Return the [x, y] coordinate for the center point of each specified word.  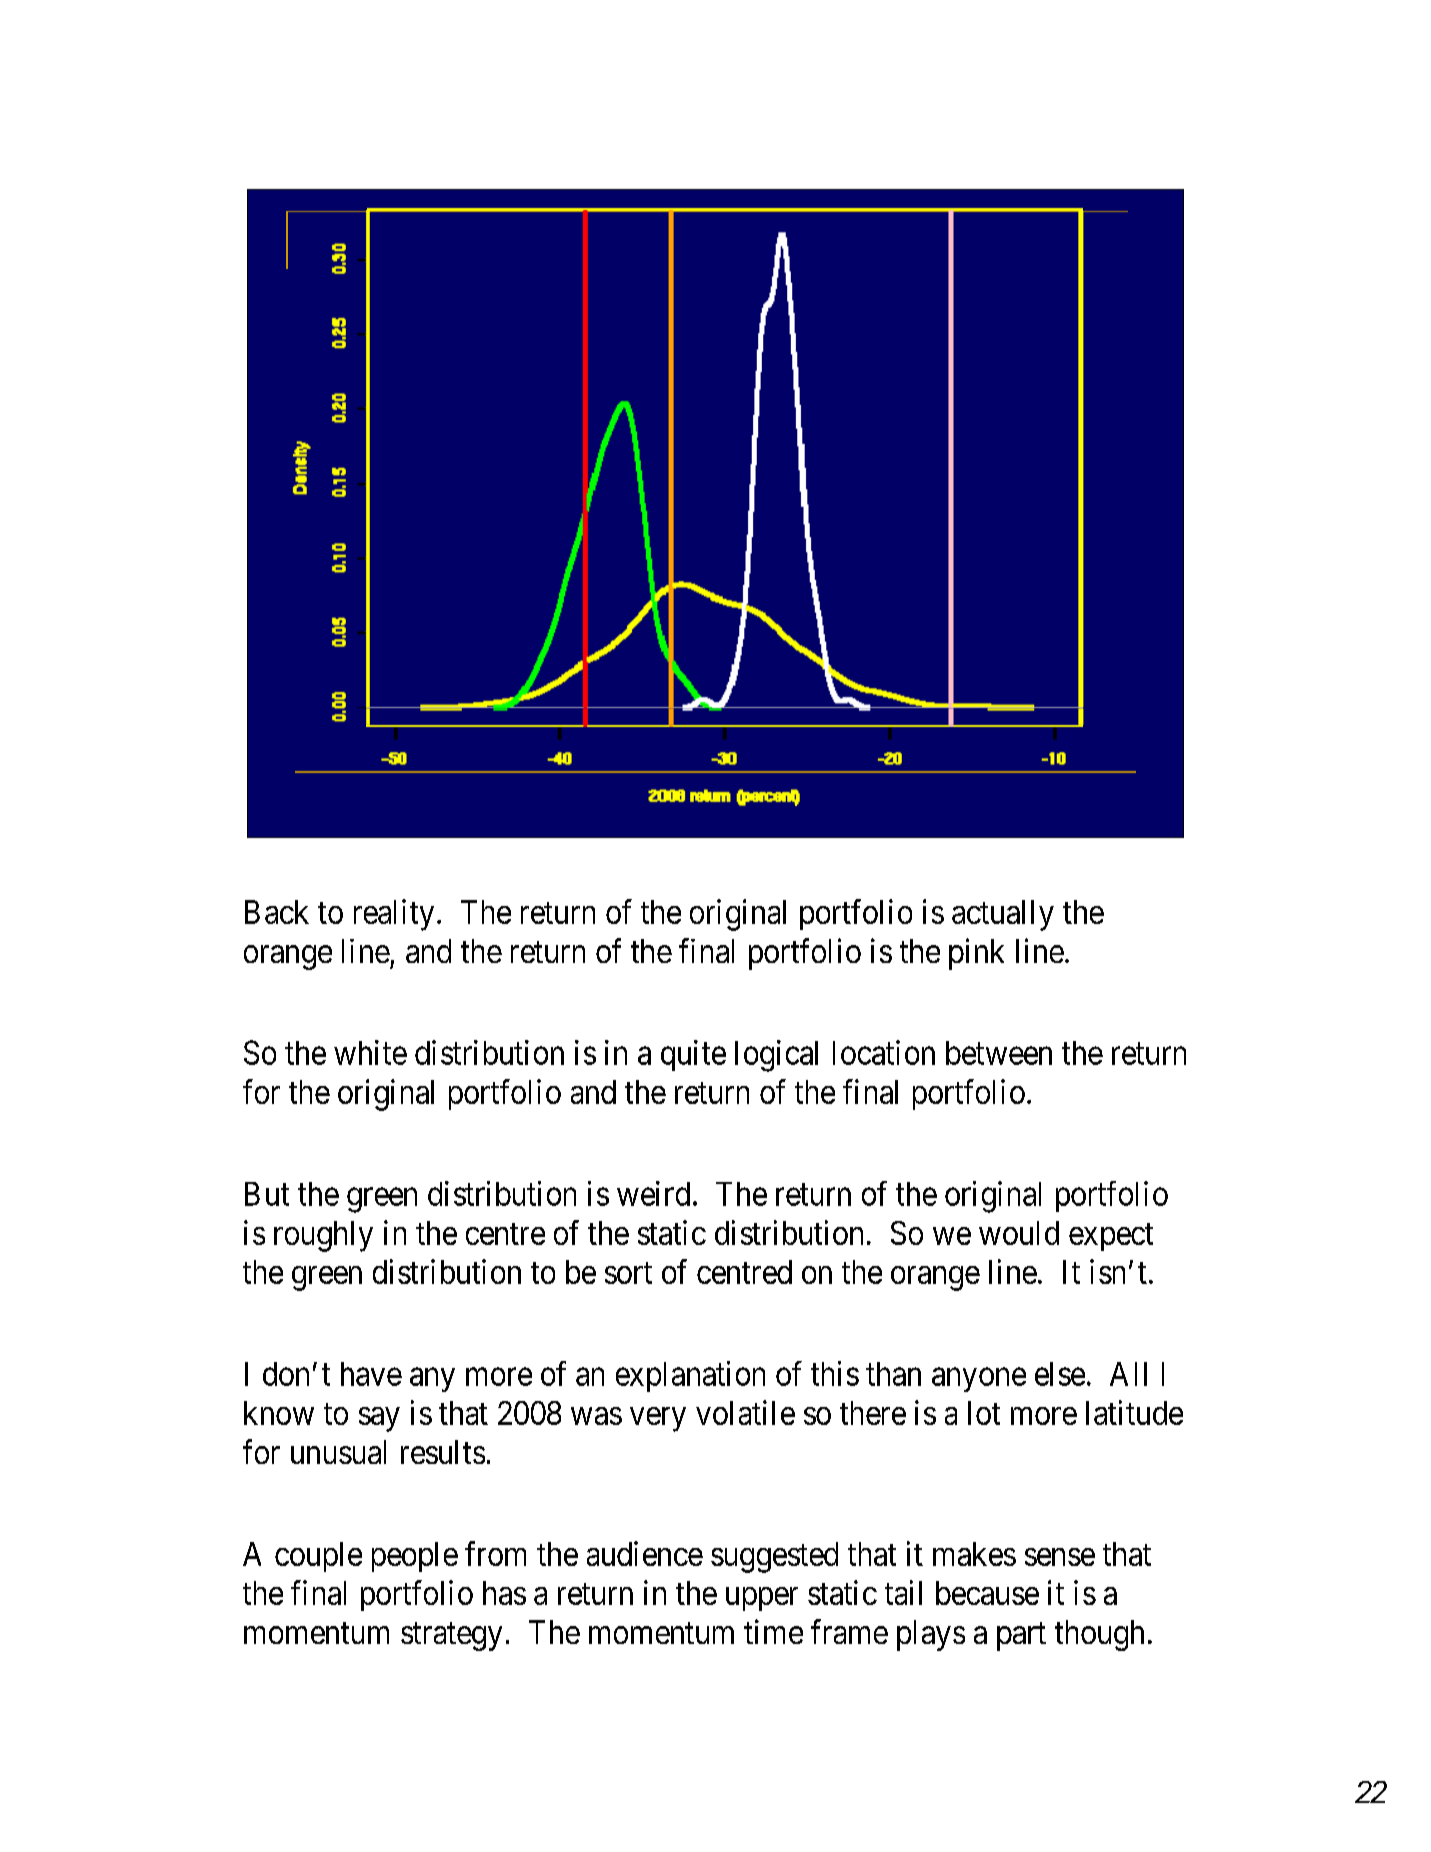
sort [628, 1273]
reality [394, 915]
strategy [451, 1637]
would [1019, 1233]
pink [976, 954]
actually [1003, 915]
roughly [323, 1236]
